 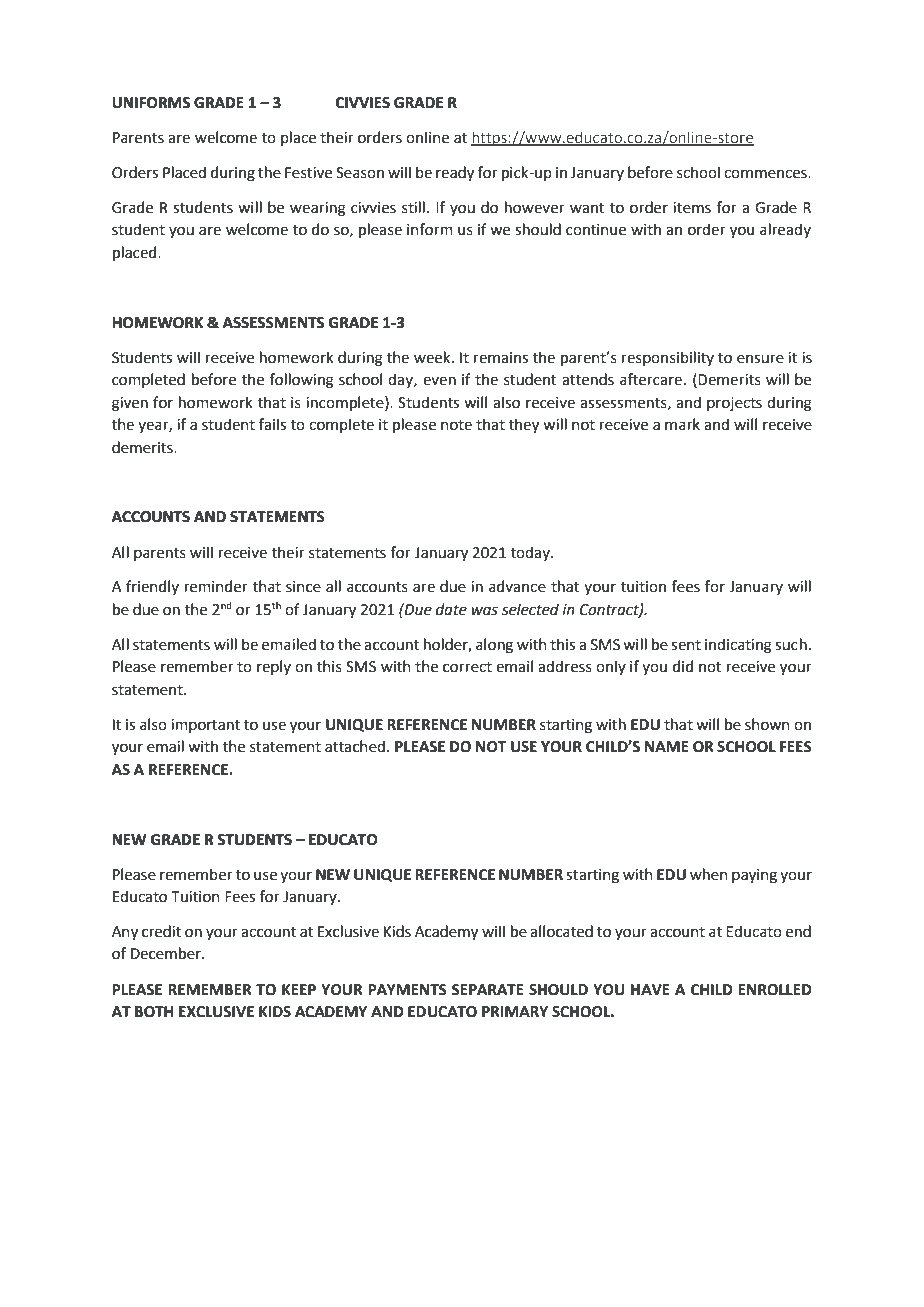 What do you see at coordinates (360, 173) in the screenshot?
I see `Season` at bounding box center [360, 173].
